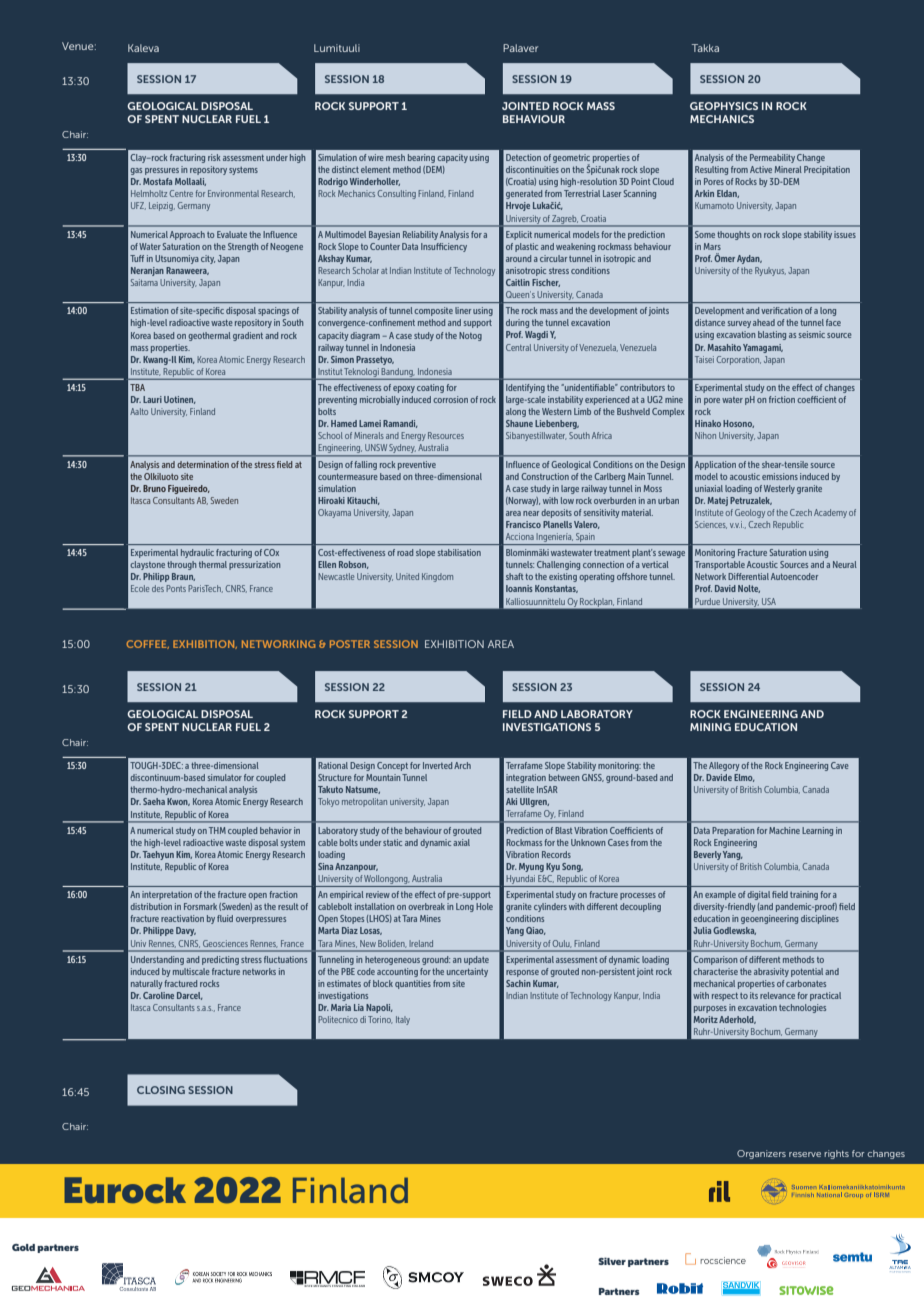 The height and width of the screenshot is (1308, 924). Describe the element at coordinates (404, 389) in the screenshot. I see `epoxy` at that location.
